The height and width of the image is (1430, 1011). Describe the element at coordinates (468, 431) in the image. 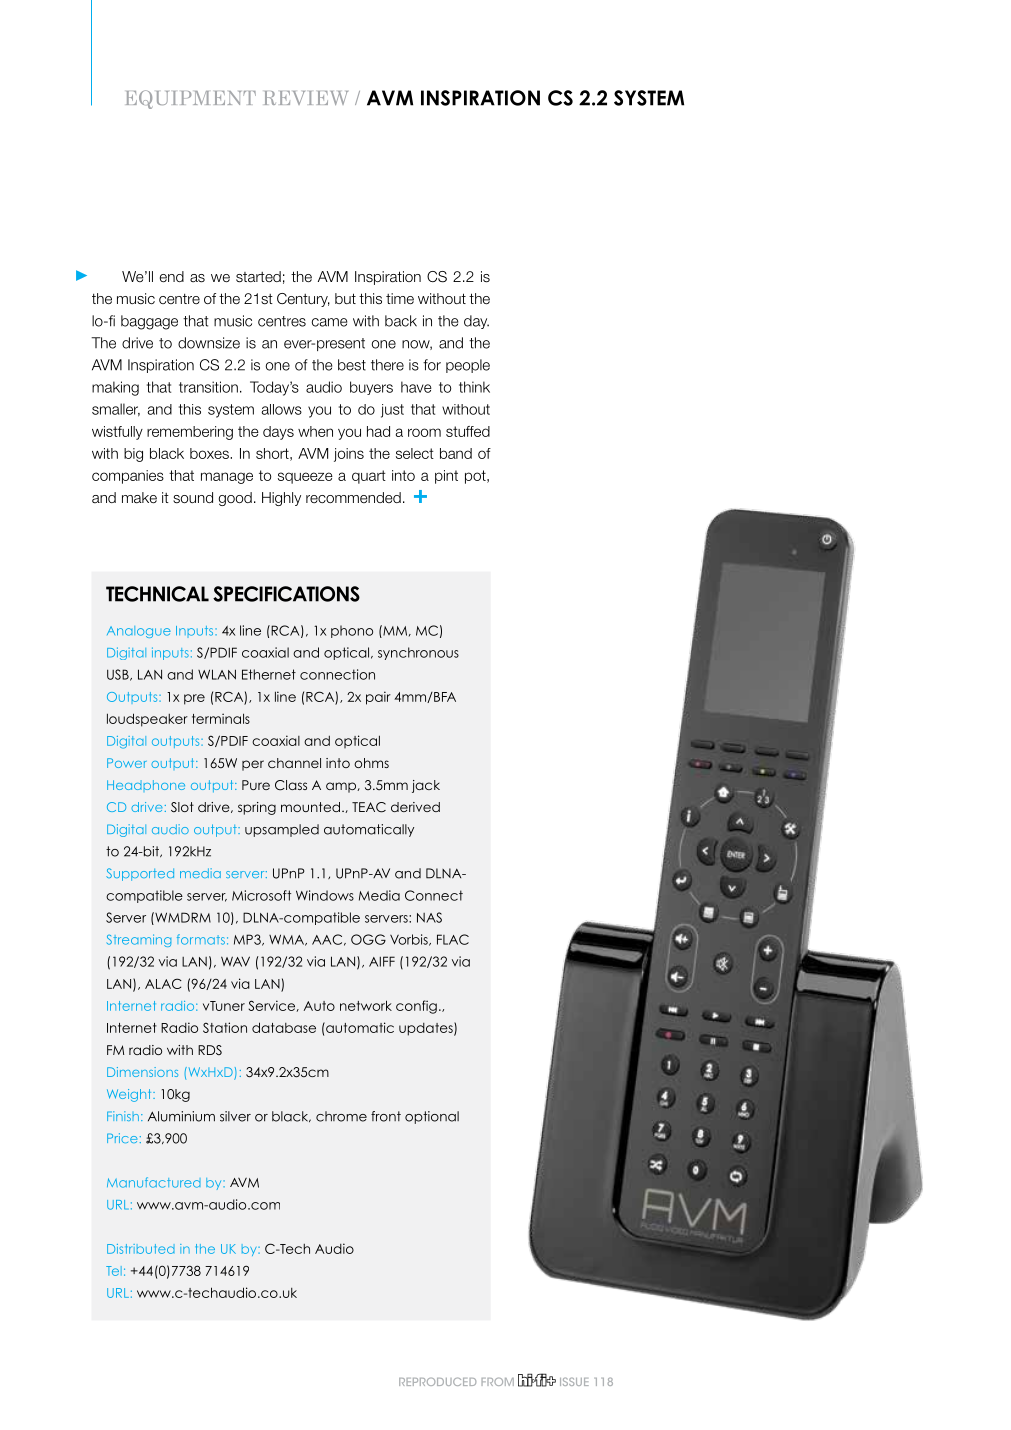

I see `stuffed` at that location.
